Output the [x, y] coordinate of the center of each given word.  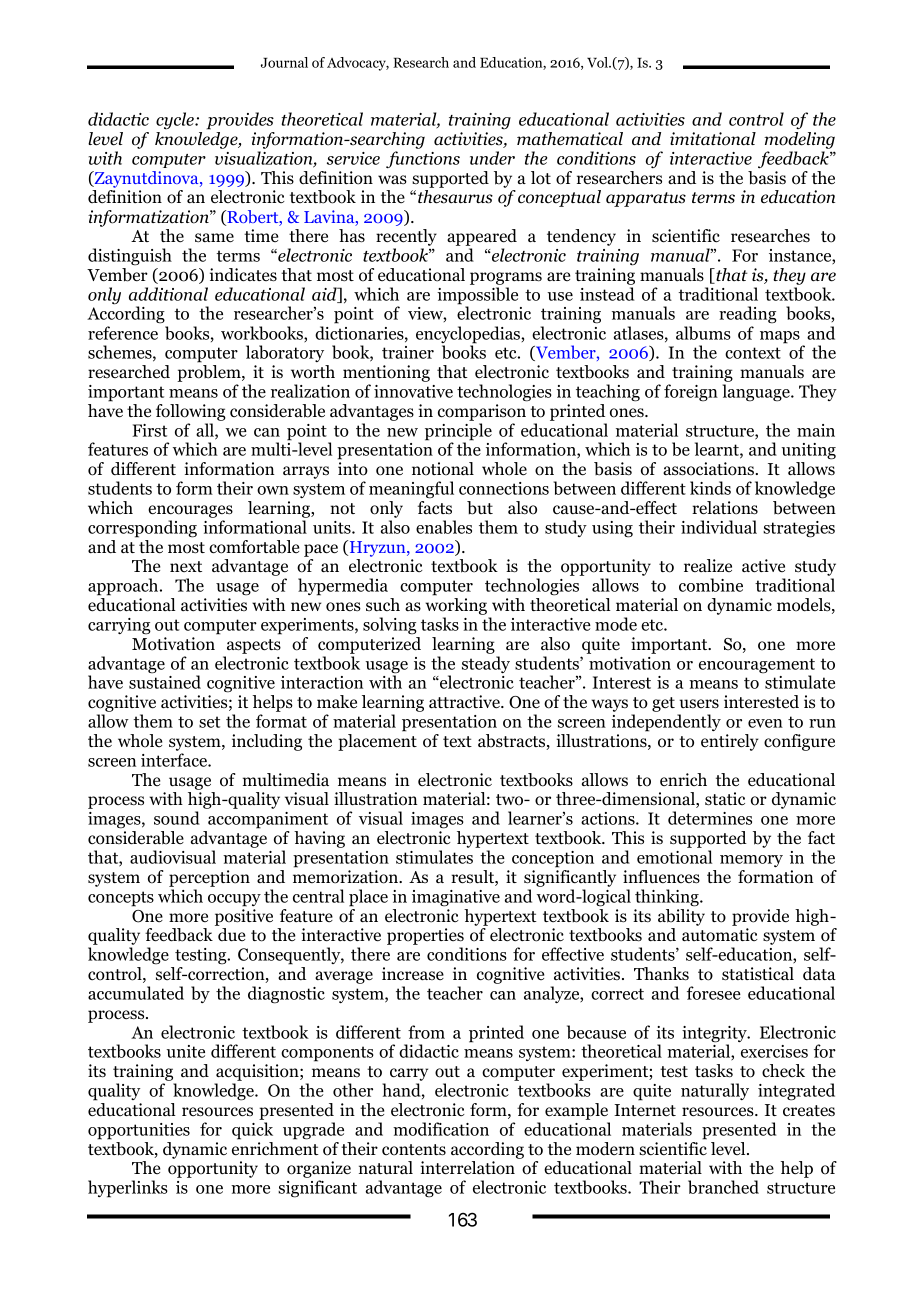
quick [252, 1131]
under [492, 158]
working [457, 608]
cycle [176, 120]
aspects [254, 646]
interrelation [467, 1168]
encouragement [757, 667]
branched [723, 1187]
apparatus [646, 199]
